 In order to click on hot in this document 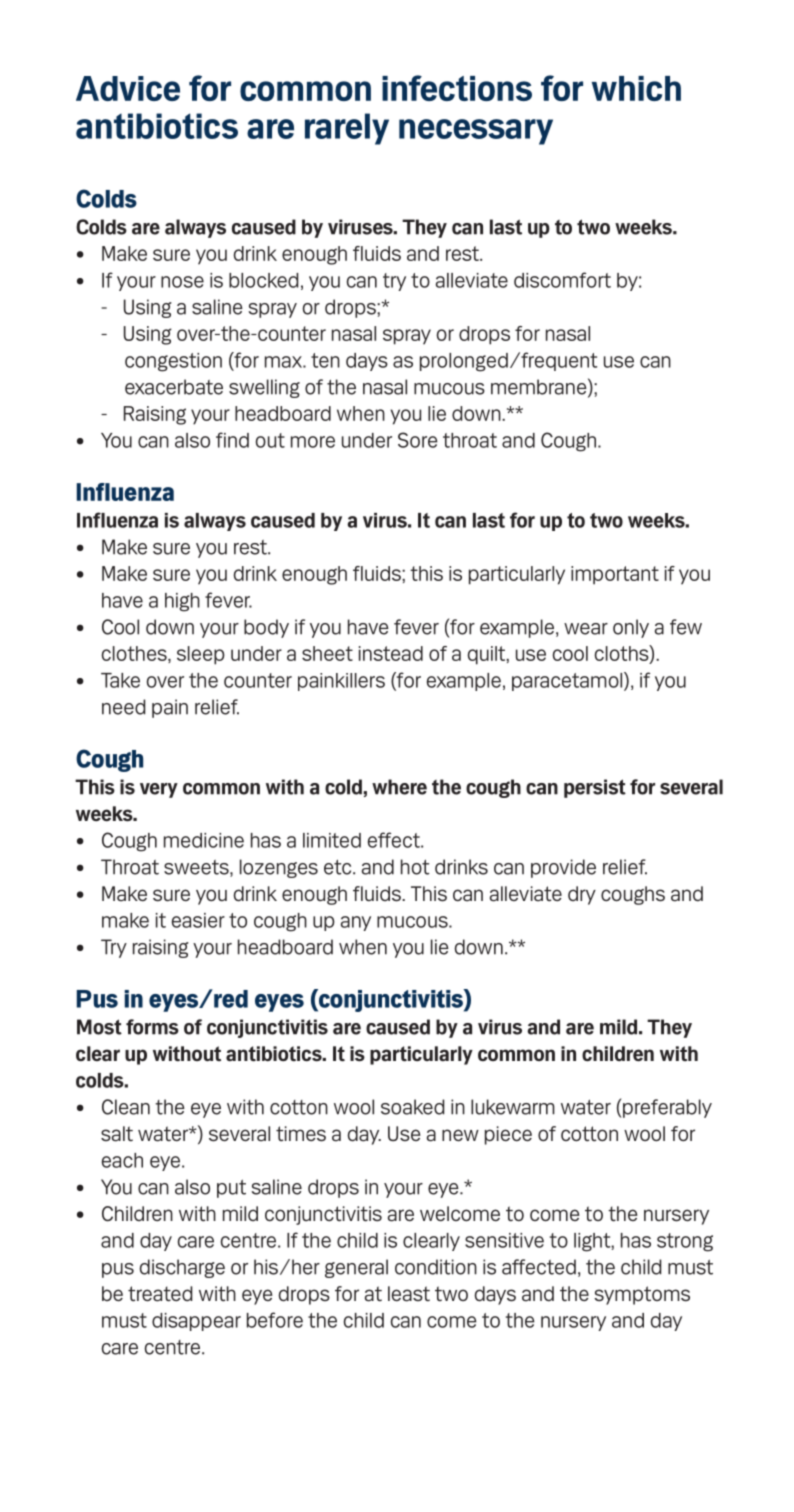, I will do `click(415, 867)`.
